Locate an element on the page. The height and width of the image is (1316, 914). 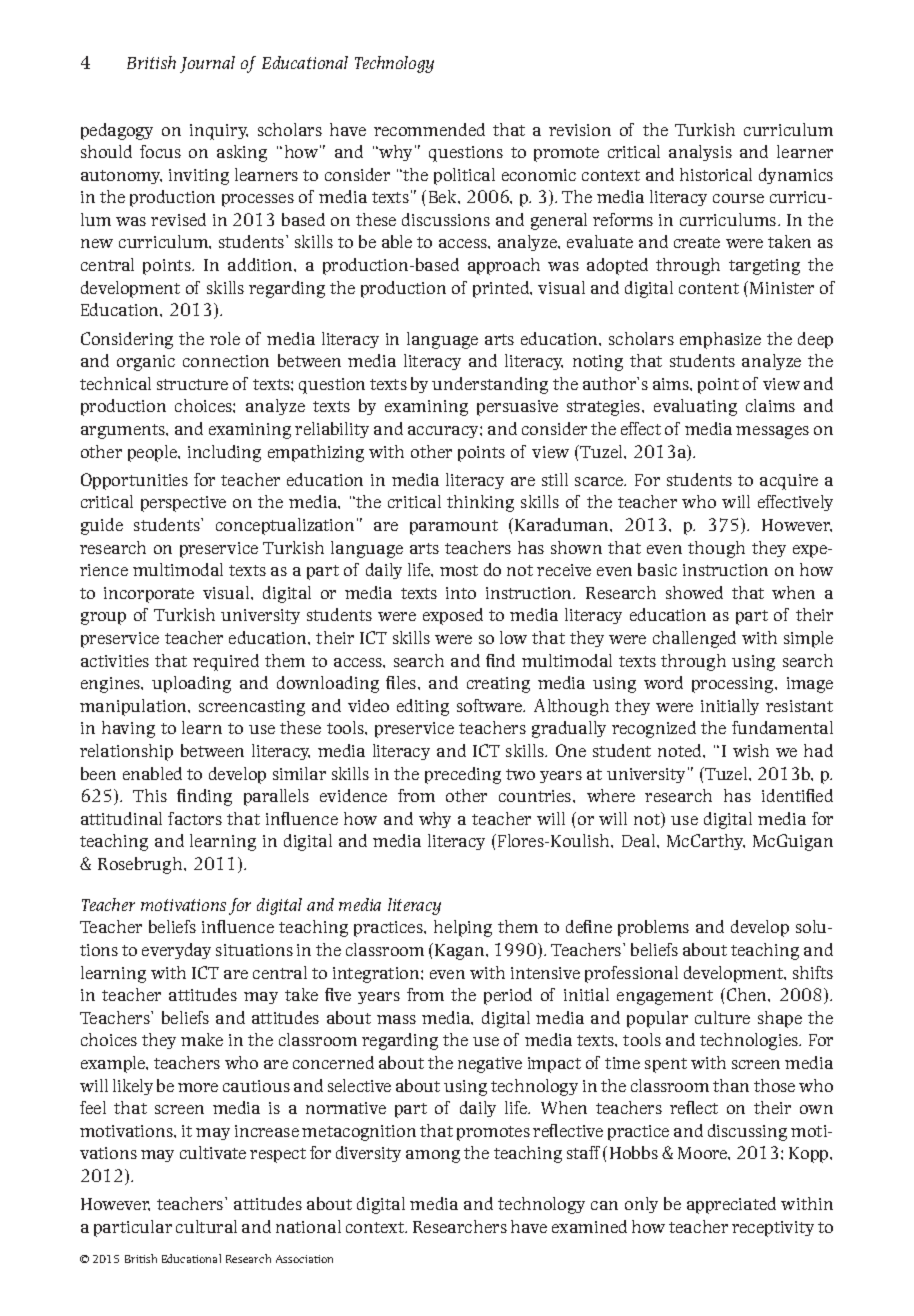
cultural is located at coordinates (206, 1226).
